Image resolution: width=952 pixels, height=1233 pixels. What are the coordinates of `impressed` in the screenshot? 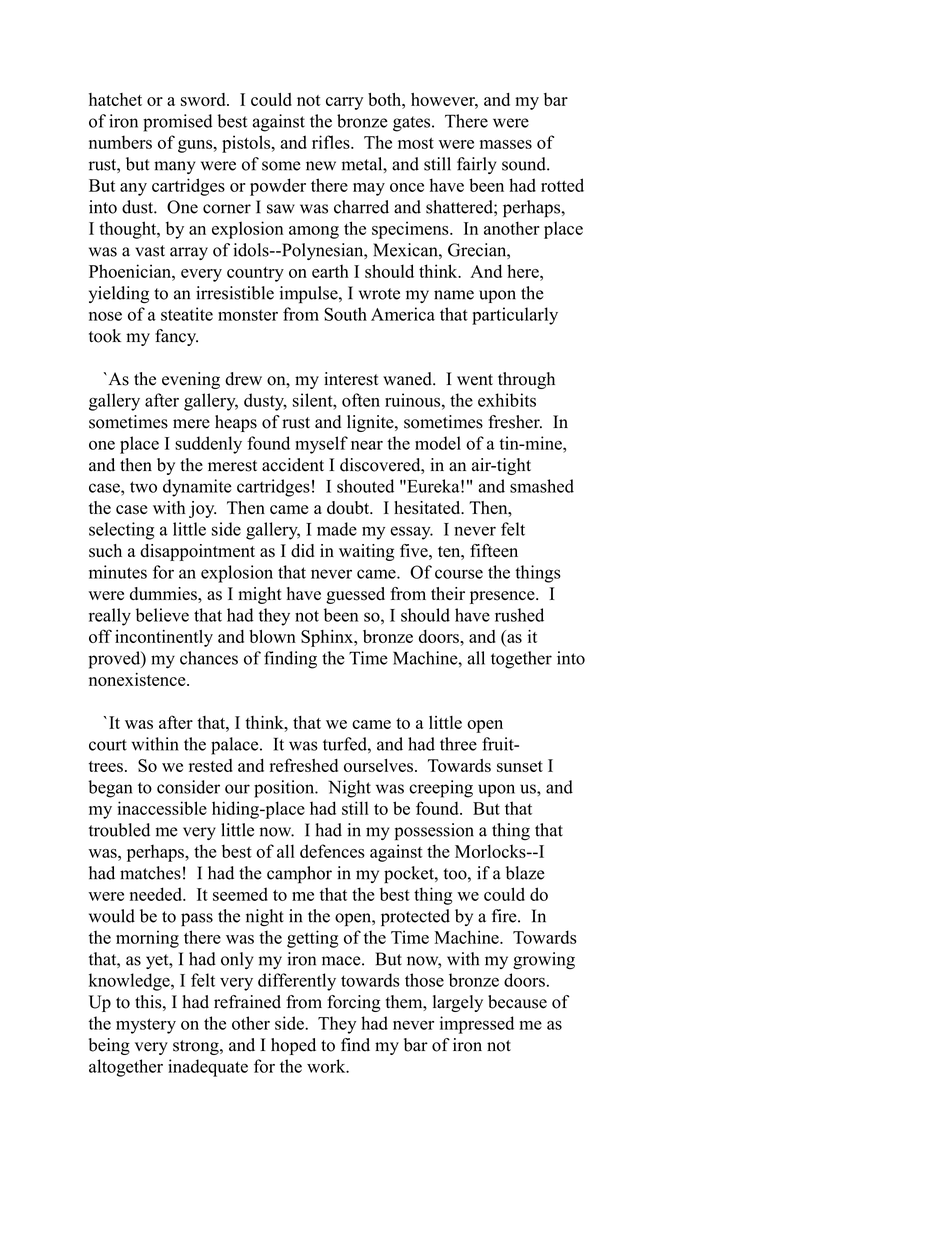 It's located at (477, 1025).
